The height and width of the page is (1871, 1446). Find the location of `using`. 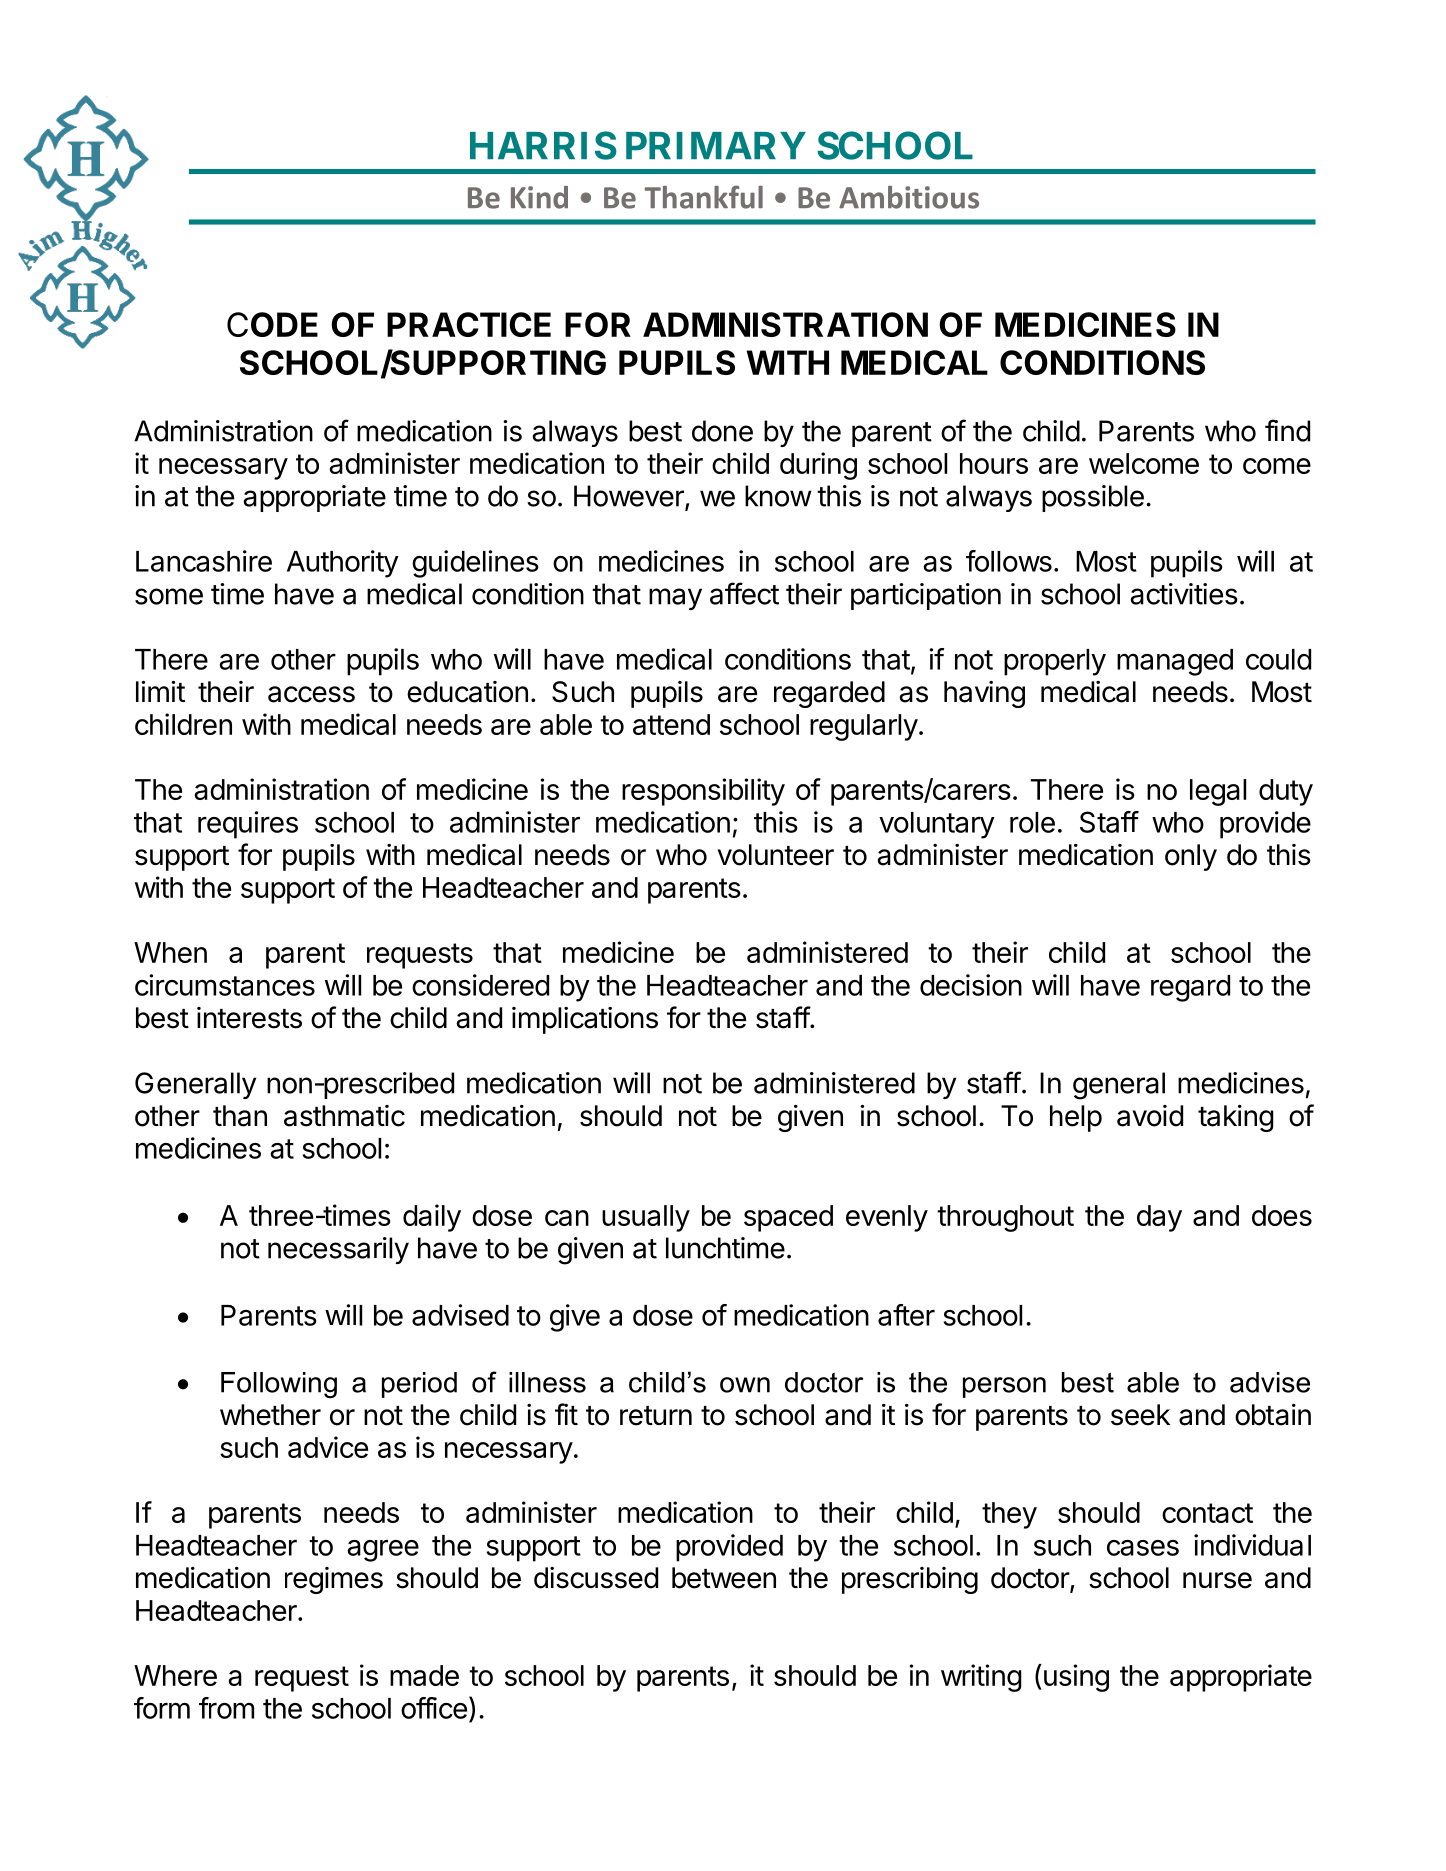

using is located at coordinates (1075, 1678).
